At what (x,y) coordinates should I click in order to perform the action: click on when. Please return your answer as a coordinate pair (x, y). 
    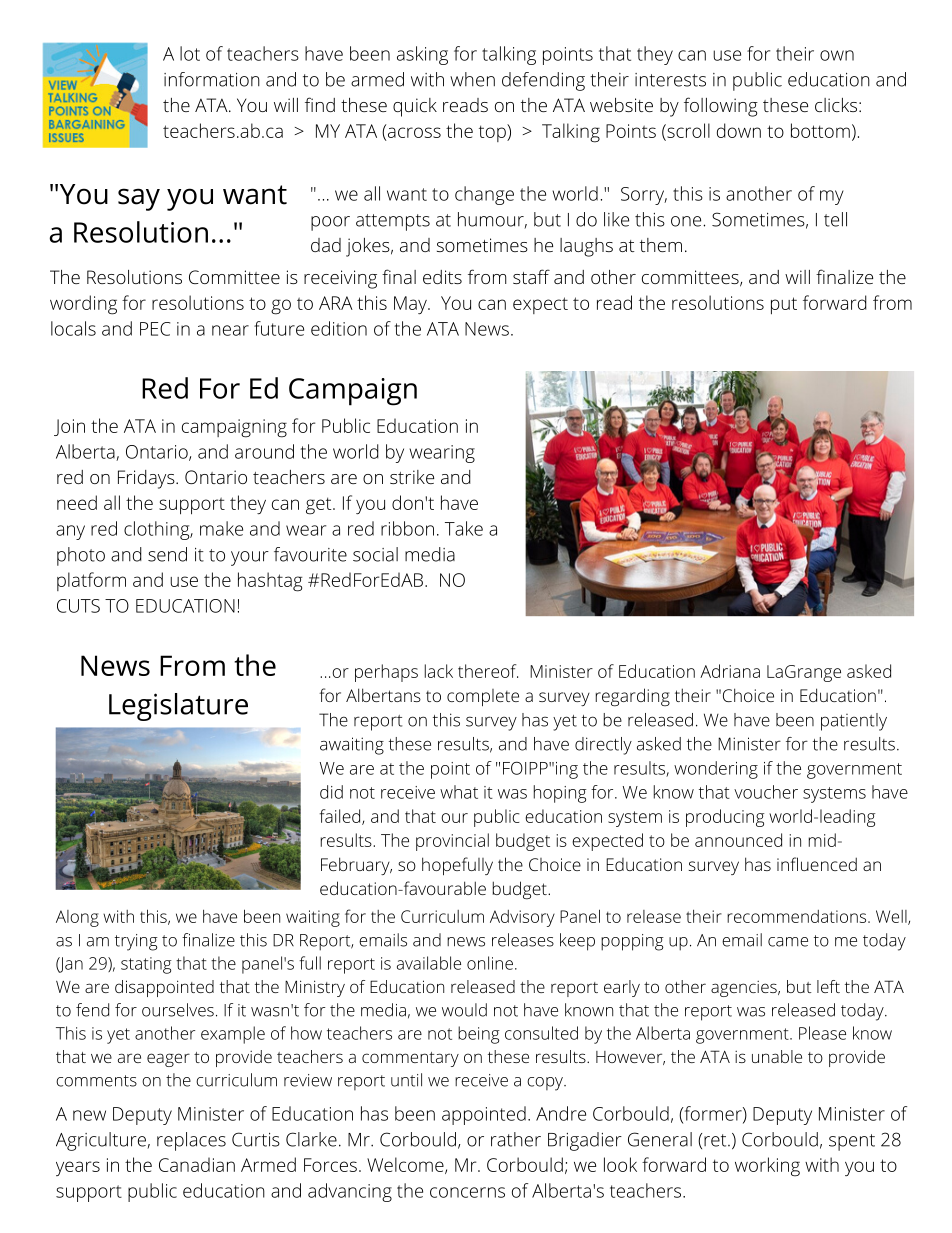
    Looking at the image, I should click on (472, 79).
